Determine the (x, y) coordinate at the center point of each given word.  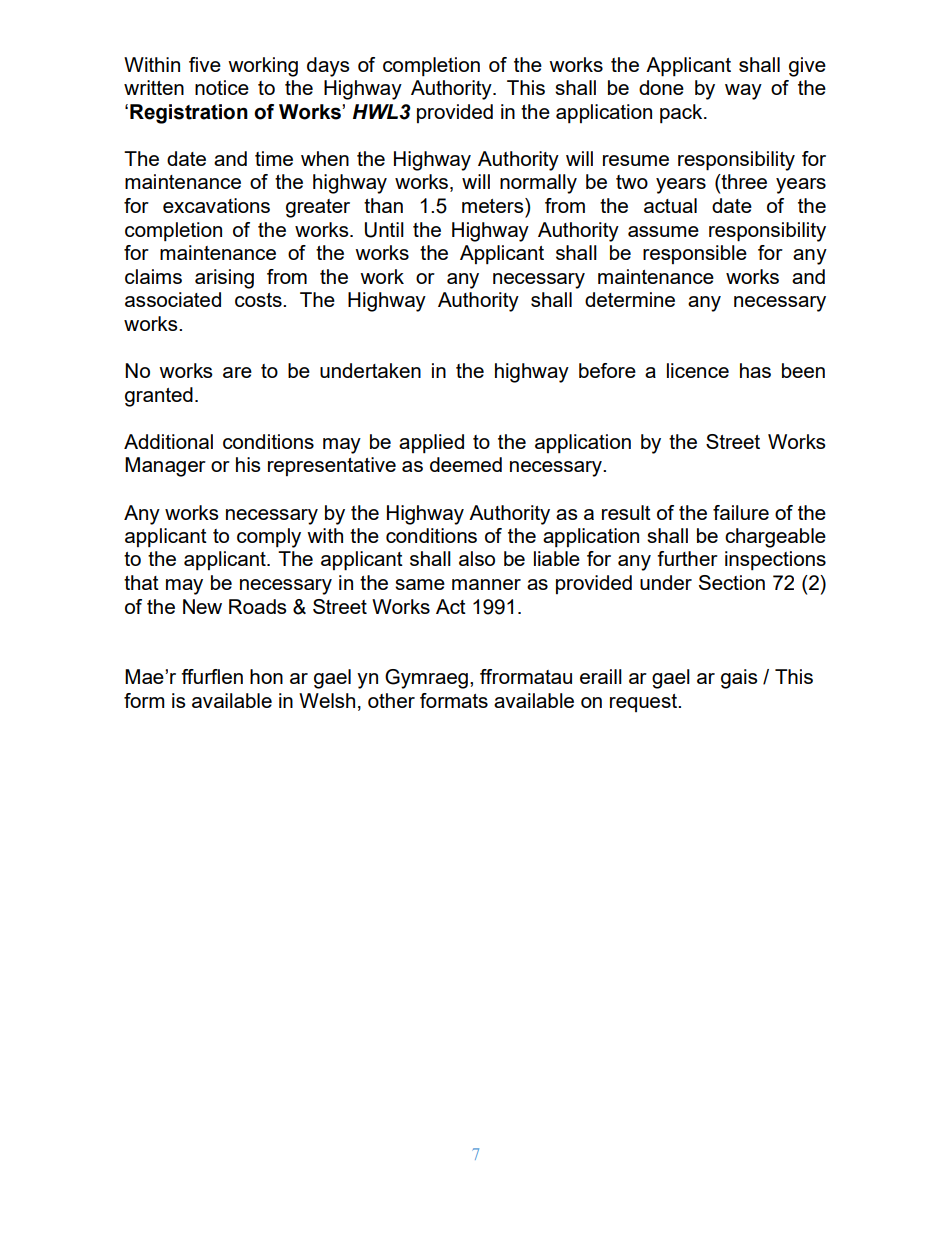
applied (431, 443)
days (328, 67)
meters (494, 205)
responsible (695, 254)
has (755, 370)
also (477, 558)
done (661, 87)
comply (269, 538)
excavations (216, 205)
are (237, 372)
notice (222, 87)
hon (266, 676)
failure (741, 512)
